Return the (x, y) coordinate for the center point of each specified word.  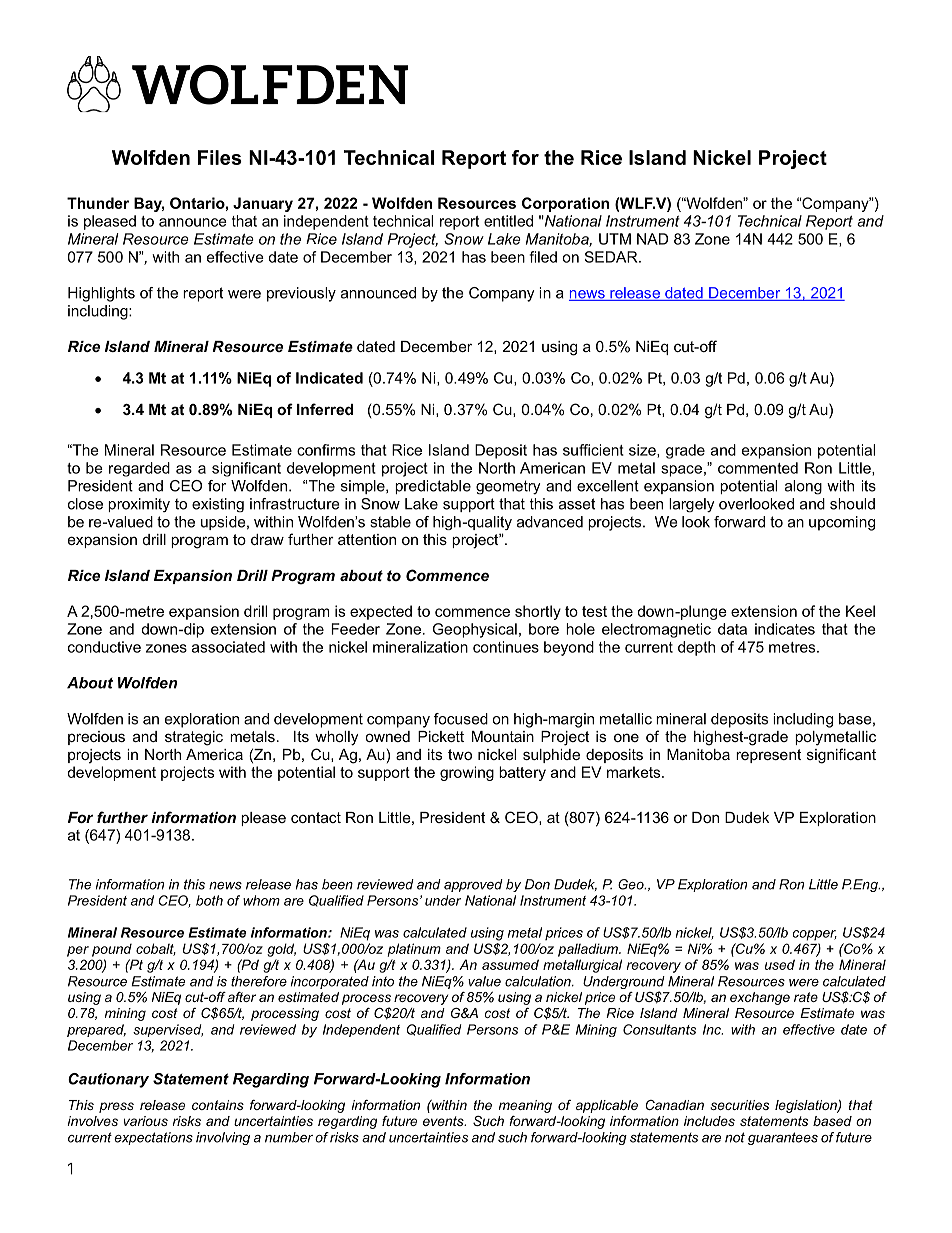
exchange (760, 998)
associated (228, 647)
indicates (785, 629)
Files (220, 157)
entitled (508, 221)
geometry (508, 487)
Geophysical (475, 630)
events (444, 1121)
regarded (139, 469)
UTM (615, 239)
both (209, 900)
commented (758, 468)
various (146, 1121)
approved (473, 885)
